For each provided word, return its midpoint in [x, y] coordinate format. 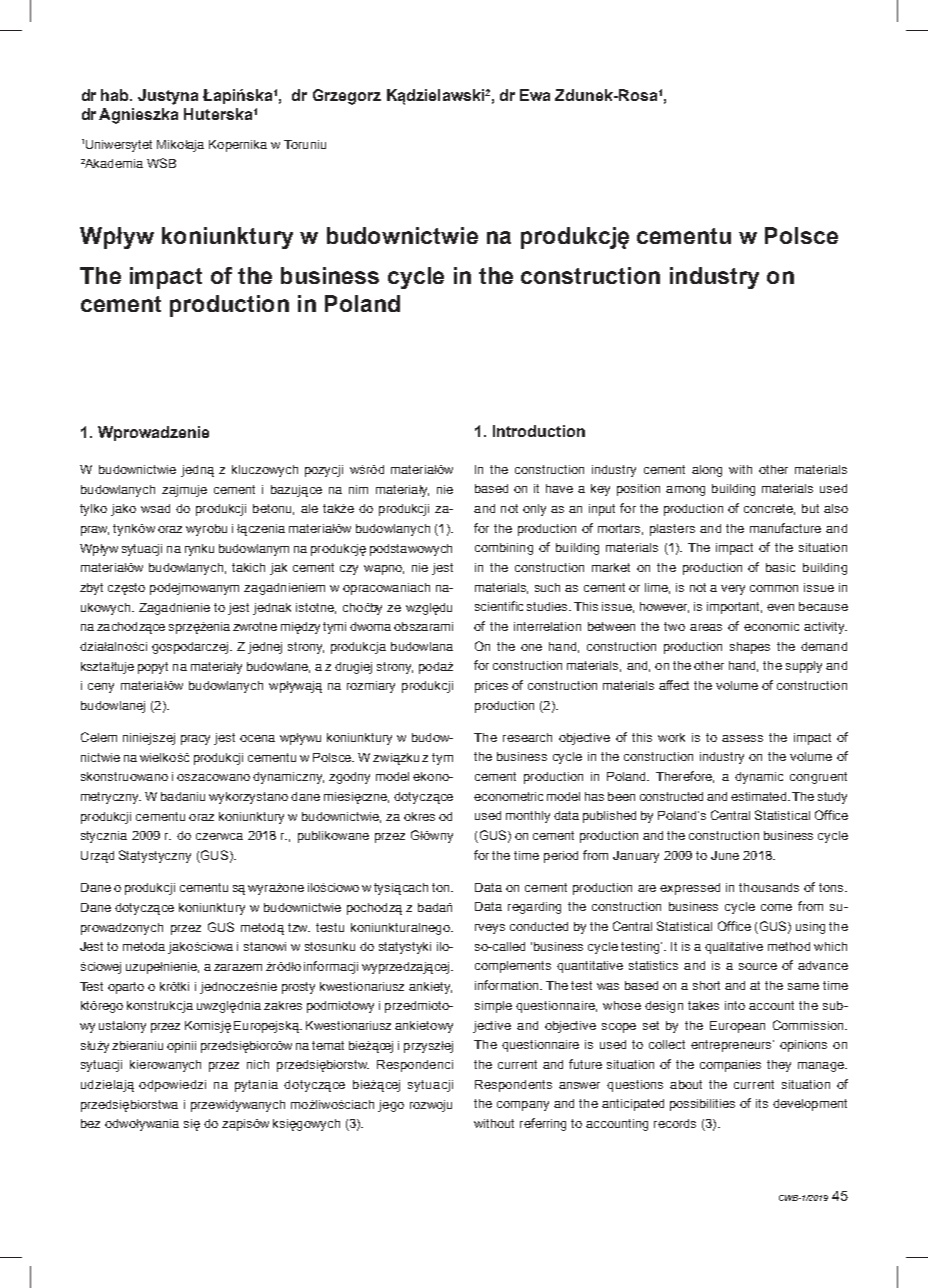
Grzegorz [347, 97]
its [762, 1103]
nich [258, 1064]
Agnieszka [138, 116]
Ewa [535, 95]
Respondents [513, 1086]
